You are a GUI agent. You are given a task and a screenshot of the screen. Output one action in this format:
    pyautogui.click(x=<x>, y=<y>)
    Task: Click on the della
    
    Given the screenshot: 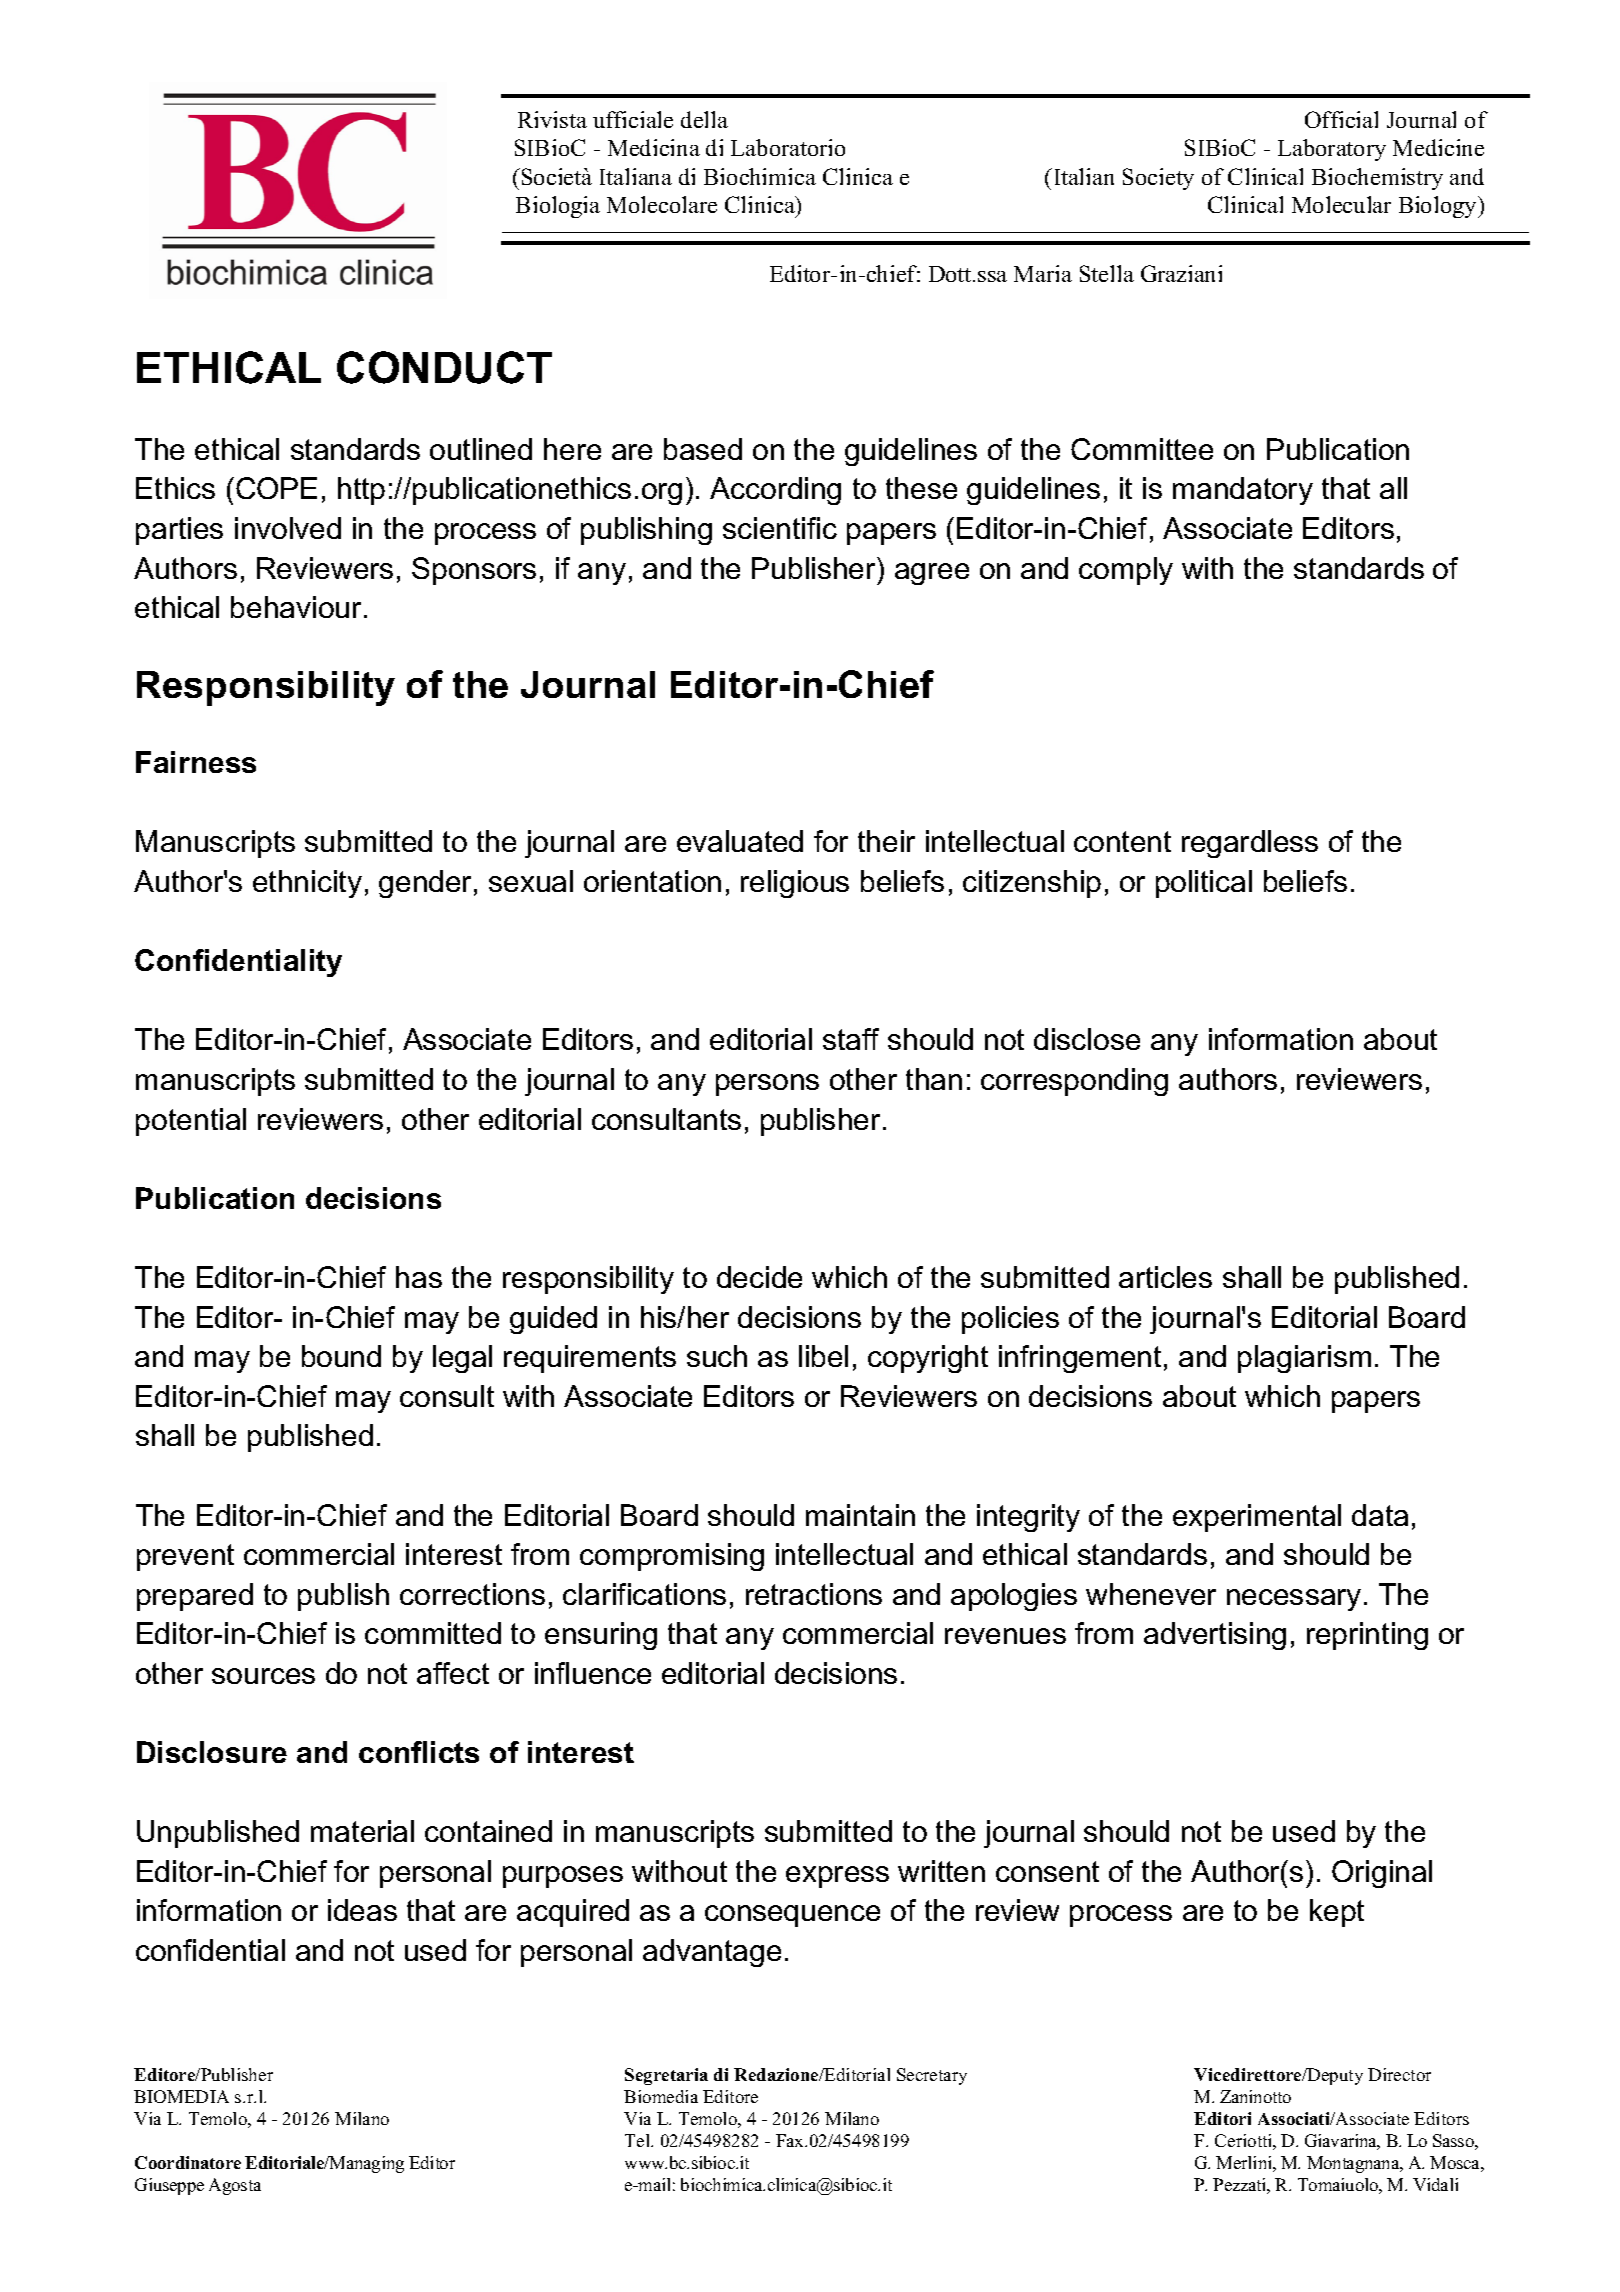 What is the action you would take?
    pyautogui.click(x=704, y=119)
